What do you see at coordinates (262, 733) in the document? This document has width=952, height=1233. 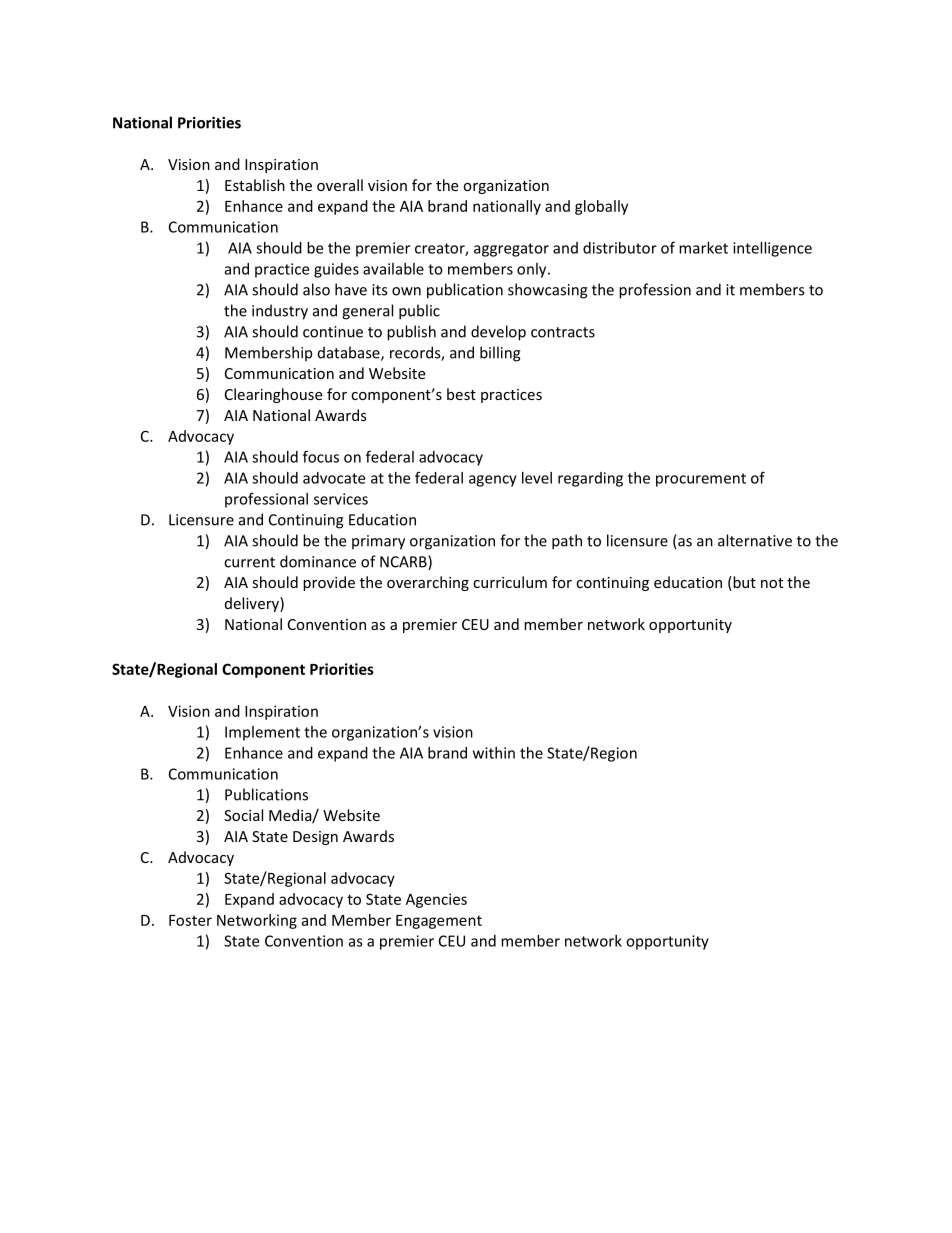 I see `Implement` at bounding box center [262, 733].
